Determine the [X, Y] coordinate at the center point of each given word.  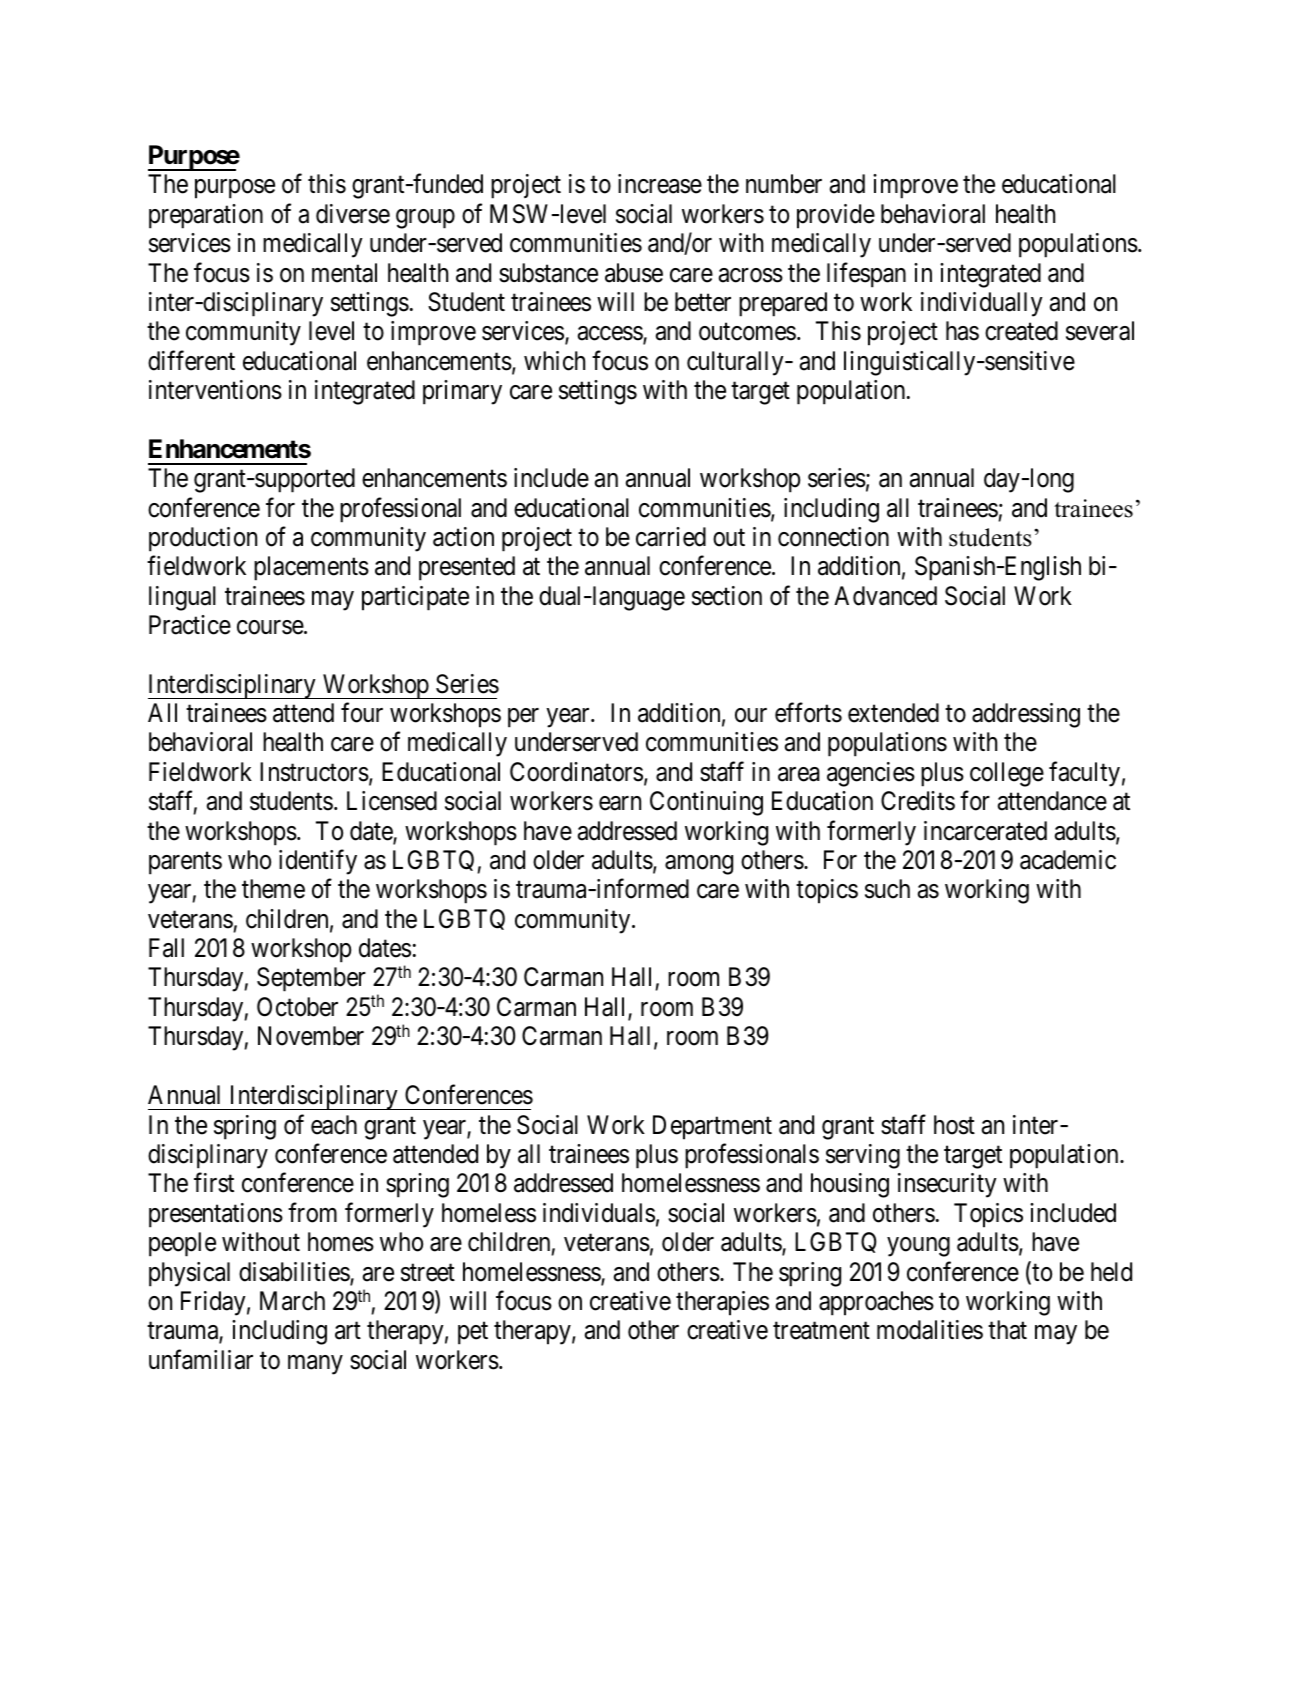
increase [660, 184]
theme [273, 889]
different [191, 360]
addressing [1026, 715]
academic [1068, 860]
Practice [190, 625]
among [699, 865]
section [727, 596]
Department [712, 1127]
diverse [353, 214]
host [954, 1125]
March [292, 1301]
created [1021, 331]
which [554, 361]
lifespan [866, 275]
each [334, 1125]
